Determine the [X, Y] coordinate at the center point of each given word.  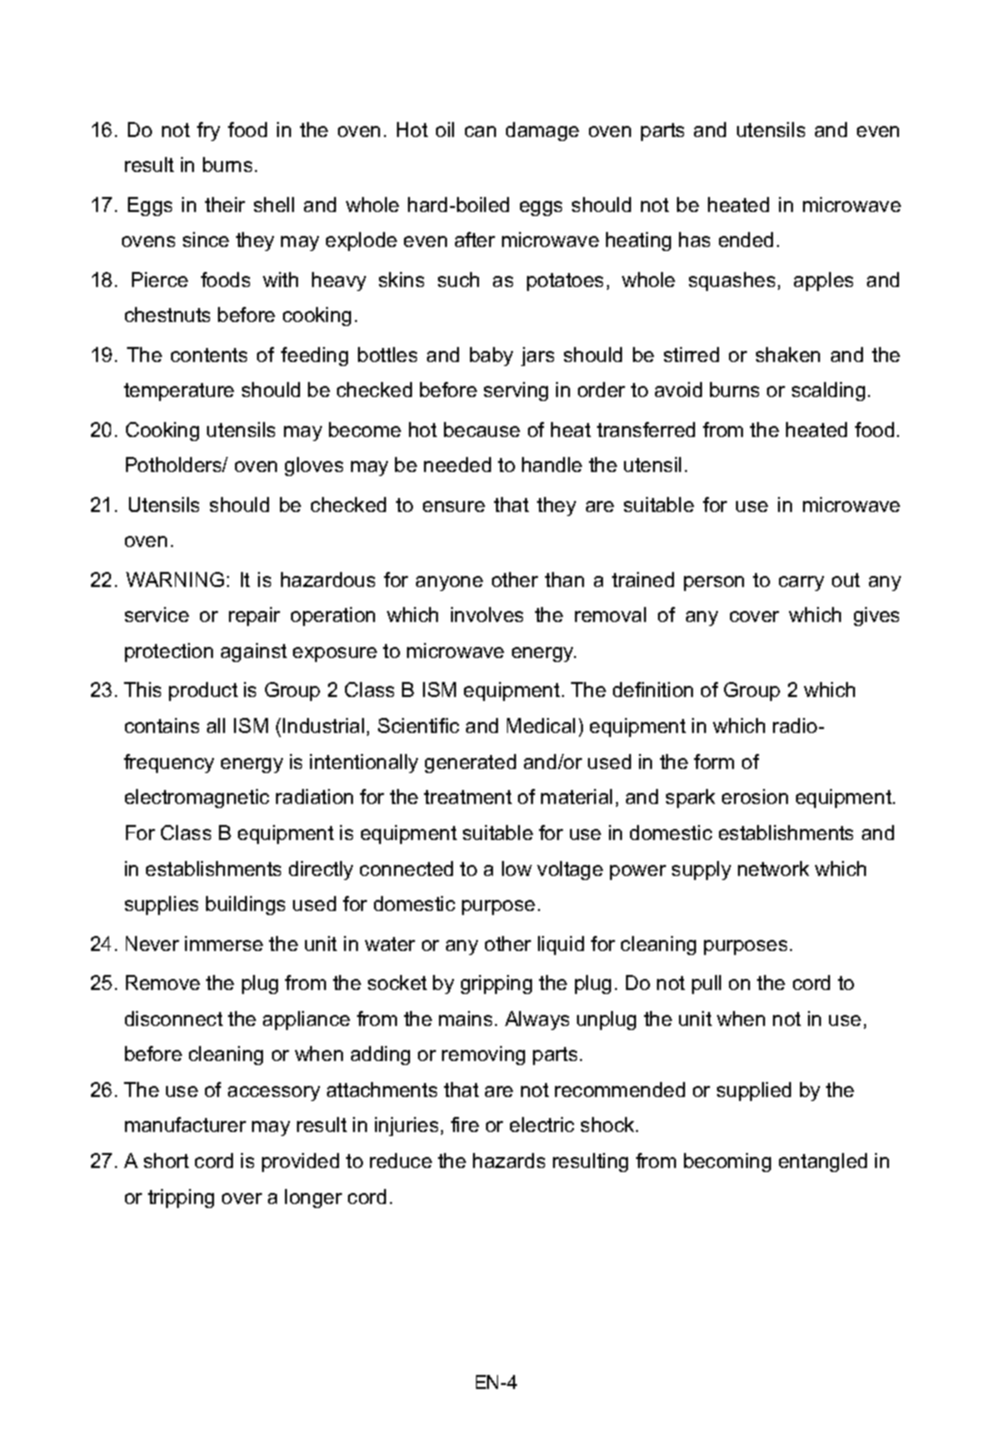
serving [516, 391]
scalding [828, 391]
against [254, 652]
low [517, 868]
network [773, 868]
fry [208, 131]
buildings [245, 905]
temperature [179, 392]
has [694, 239]
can [480, 131]
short [166, 1160]
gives [876, 616]
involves [487, 614]
